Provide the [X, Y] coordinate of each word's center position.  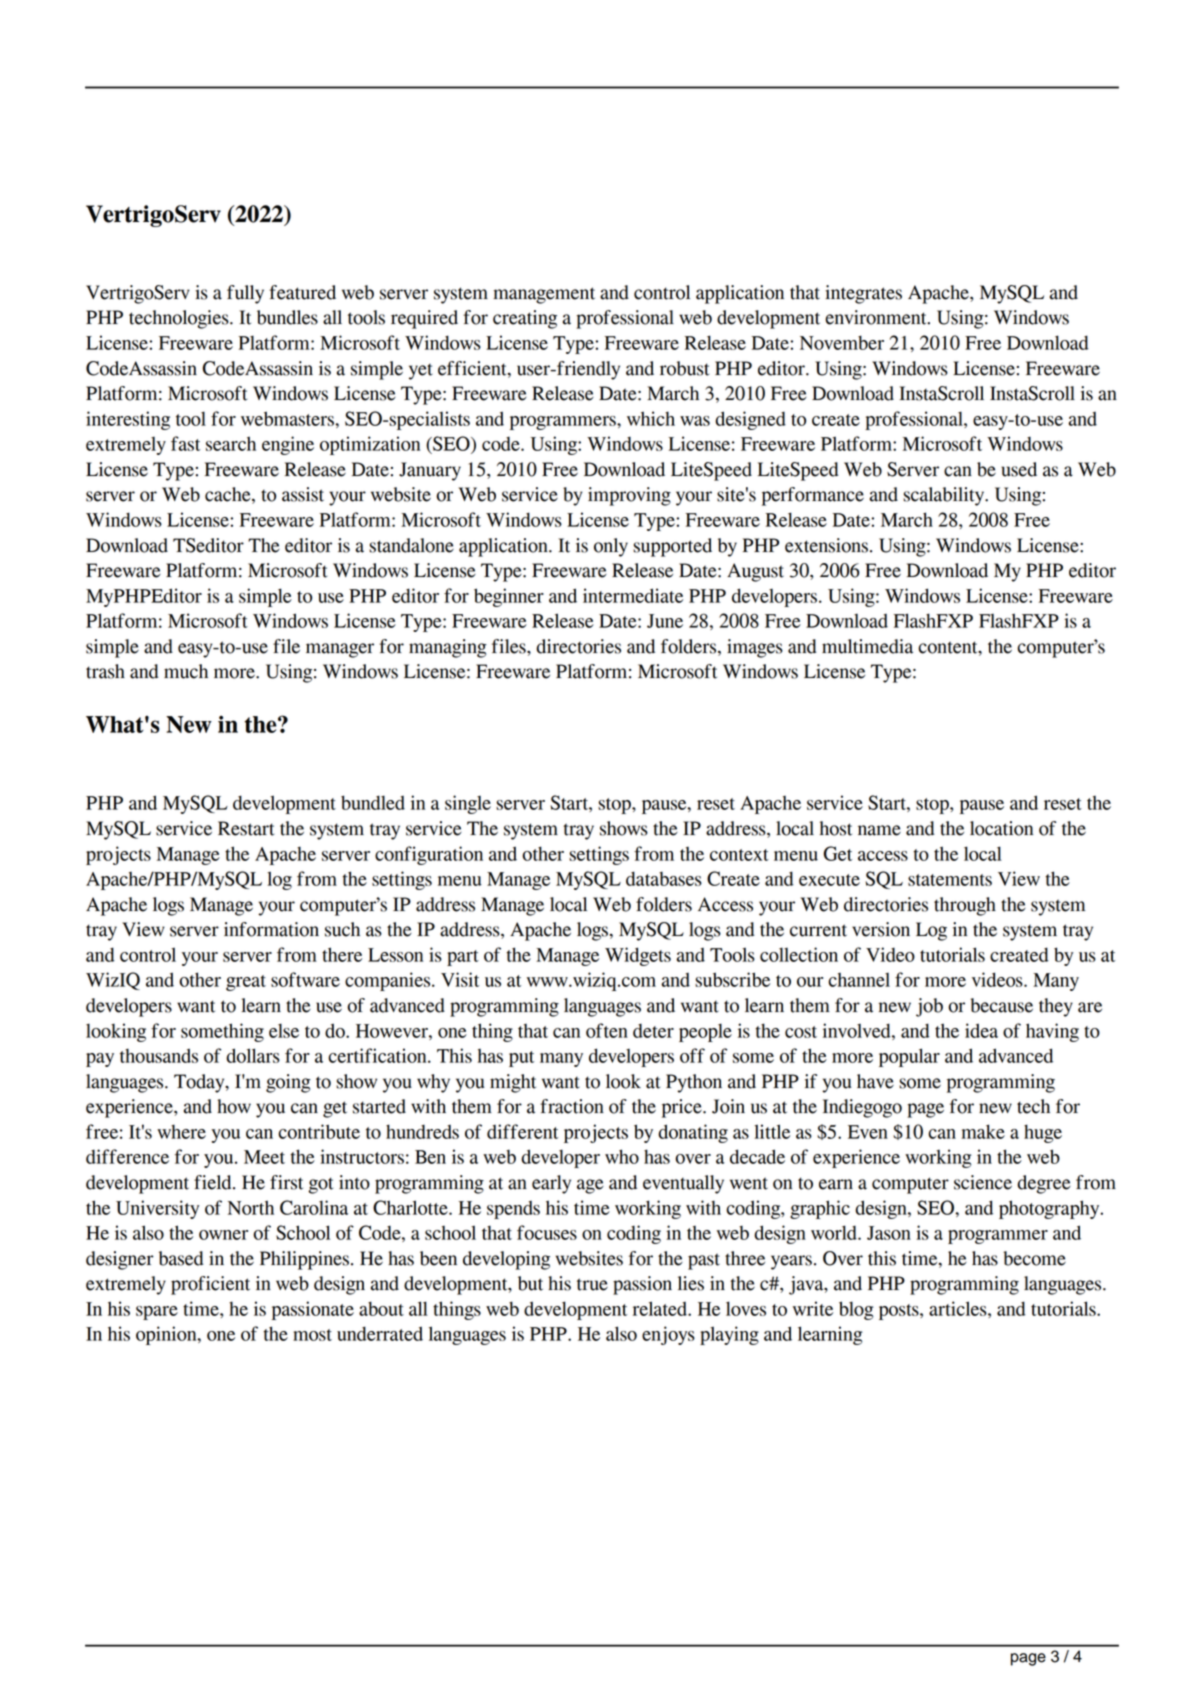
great [246, 983]
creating [525, 319]
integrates [863, 294]
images [755, 648]
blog [856, 1310]
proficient [210, 1285]
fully [245, 294]
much [186, 671]
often [607, 1030]
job [929, 1007]
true [592, 1284]
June [665, 621]
